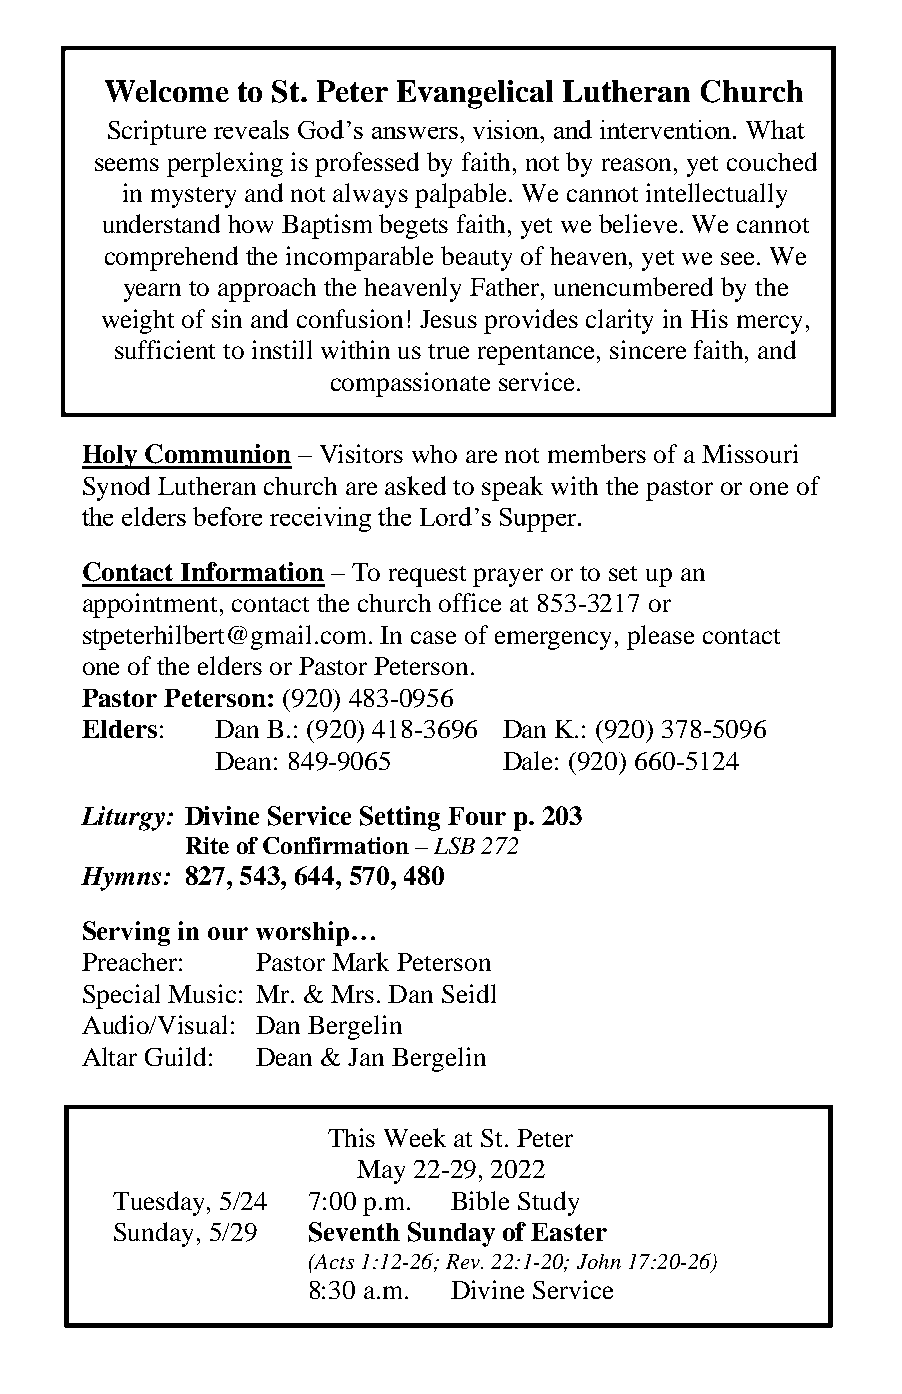 Image resolution: width=902 pixels, height=1394 pixels. I want to click on Four, so click(477, 816).
